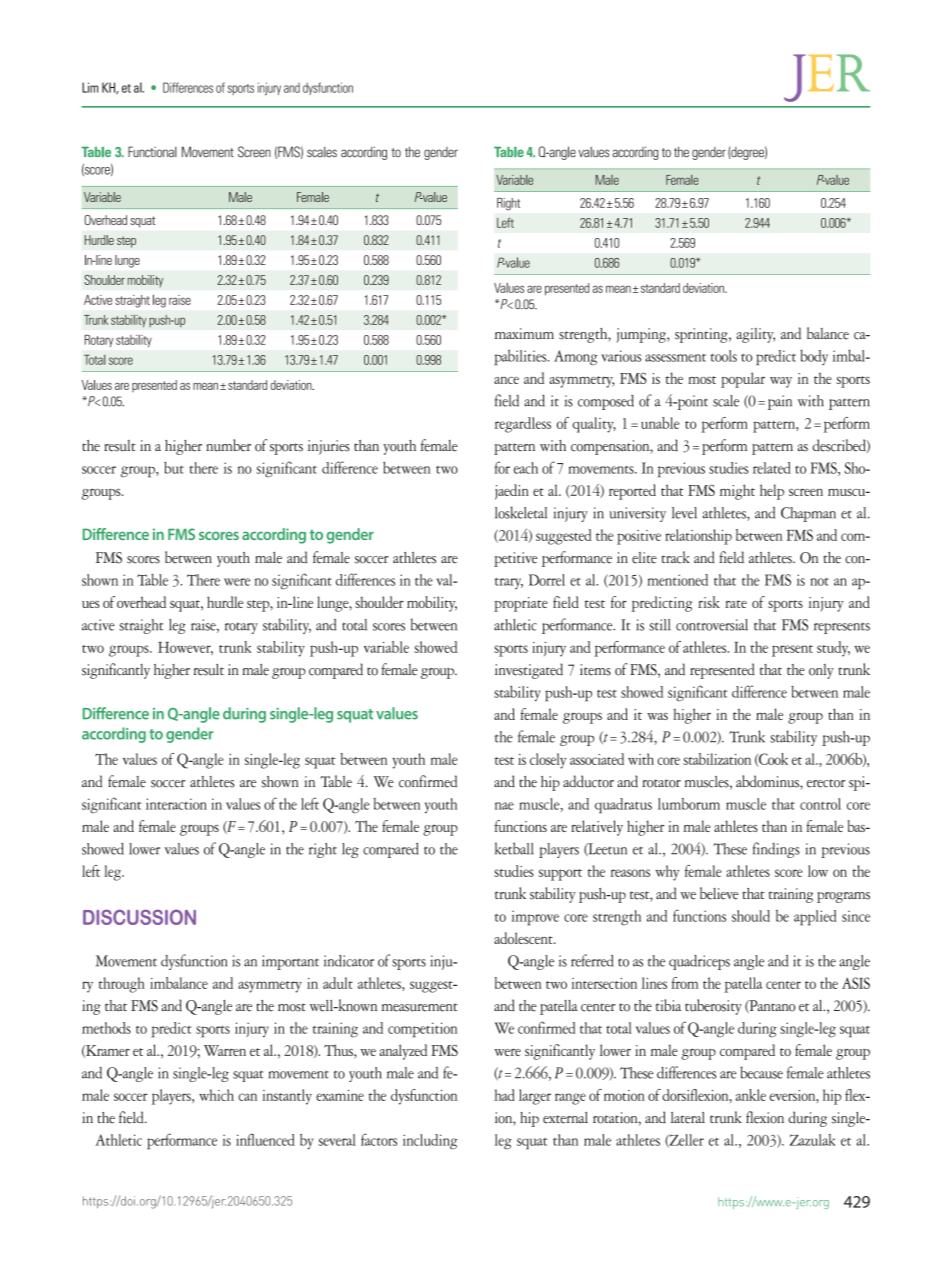 The width and height of the image is (952, 1270). Describe the element at coordinates (755, 335) in the image. I see `agility` at that location.
